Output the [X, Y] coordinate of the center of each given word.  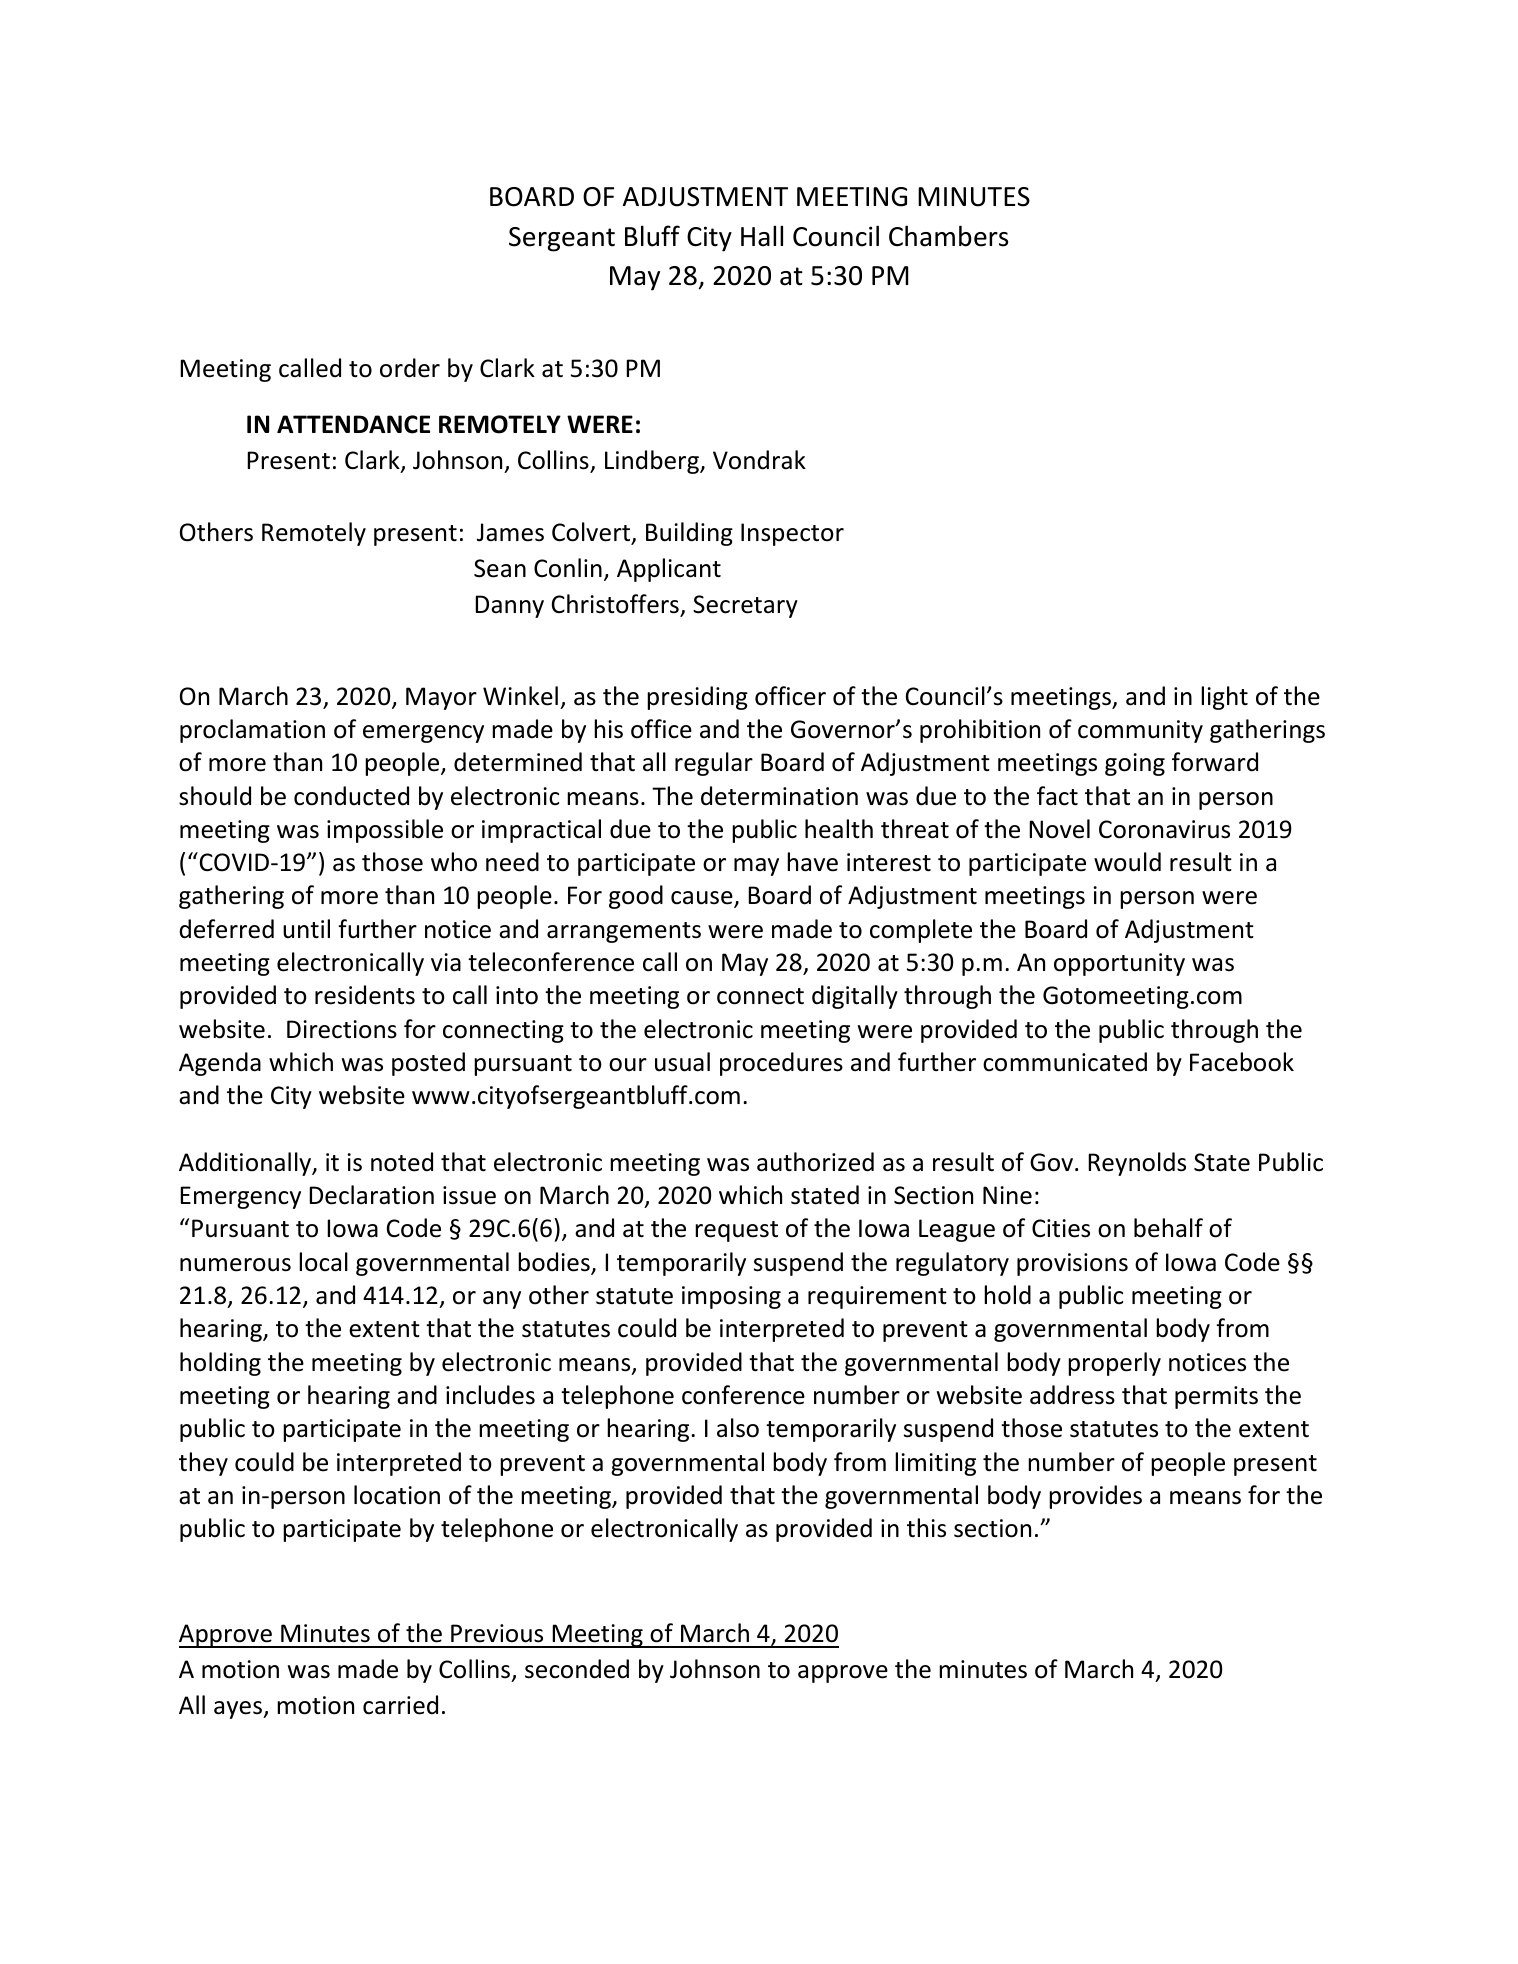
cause [703, 899]
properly [1114, 1364]
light [1224, 698]
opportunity [1119, 964]
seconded [577, 1669]
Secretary [745, 606]
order [410, 368]
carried [400, 1705]
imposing [731, 1297]
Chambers [948, 236]
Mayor [441, 698]
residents [365, 995]
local [323, 1262]
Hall [762, 236]
